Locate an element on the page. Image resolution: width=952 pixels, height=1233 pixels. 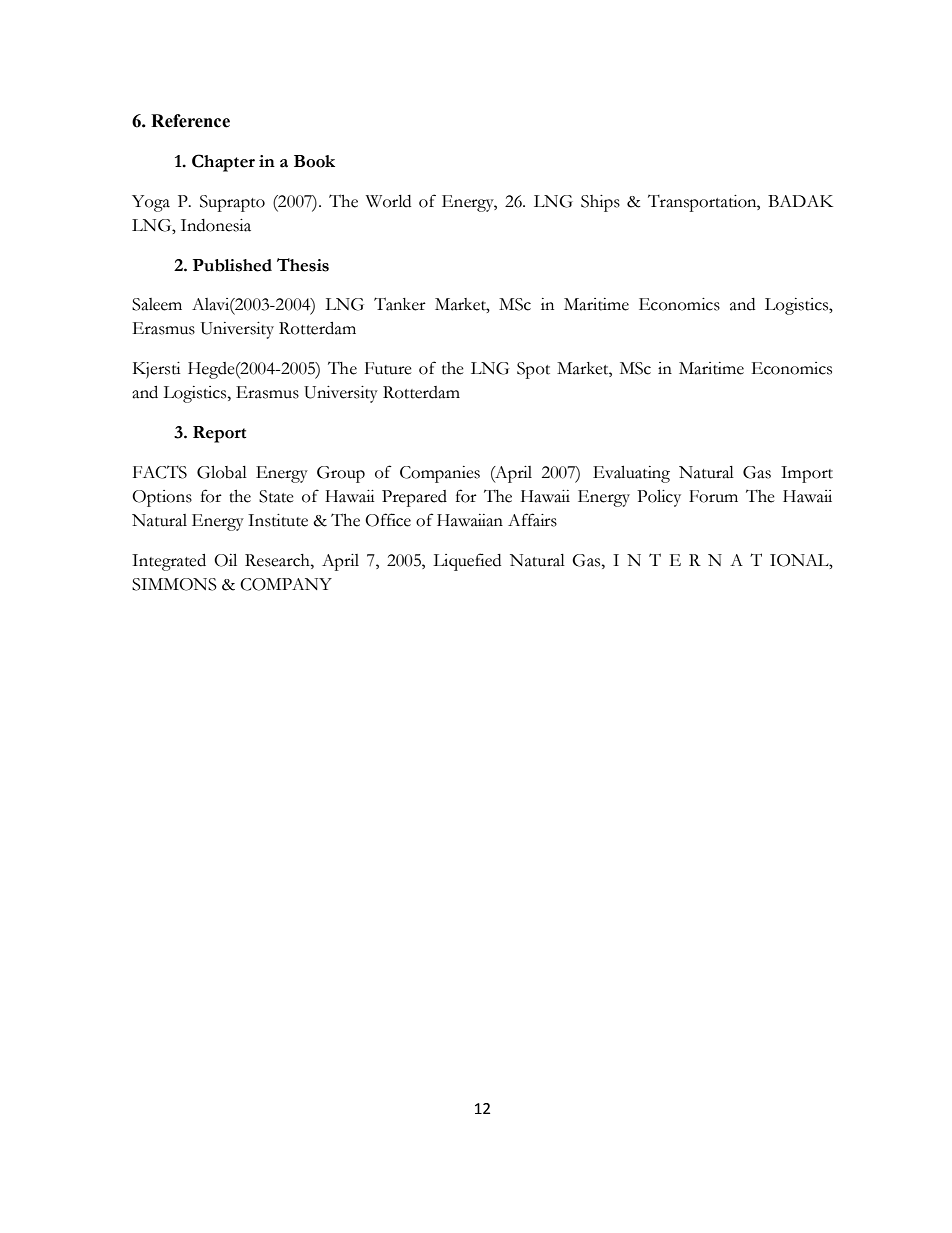
Tanker is located at coordinates (400, 304).
